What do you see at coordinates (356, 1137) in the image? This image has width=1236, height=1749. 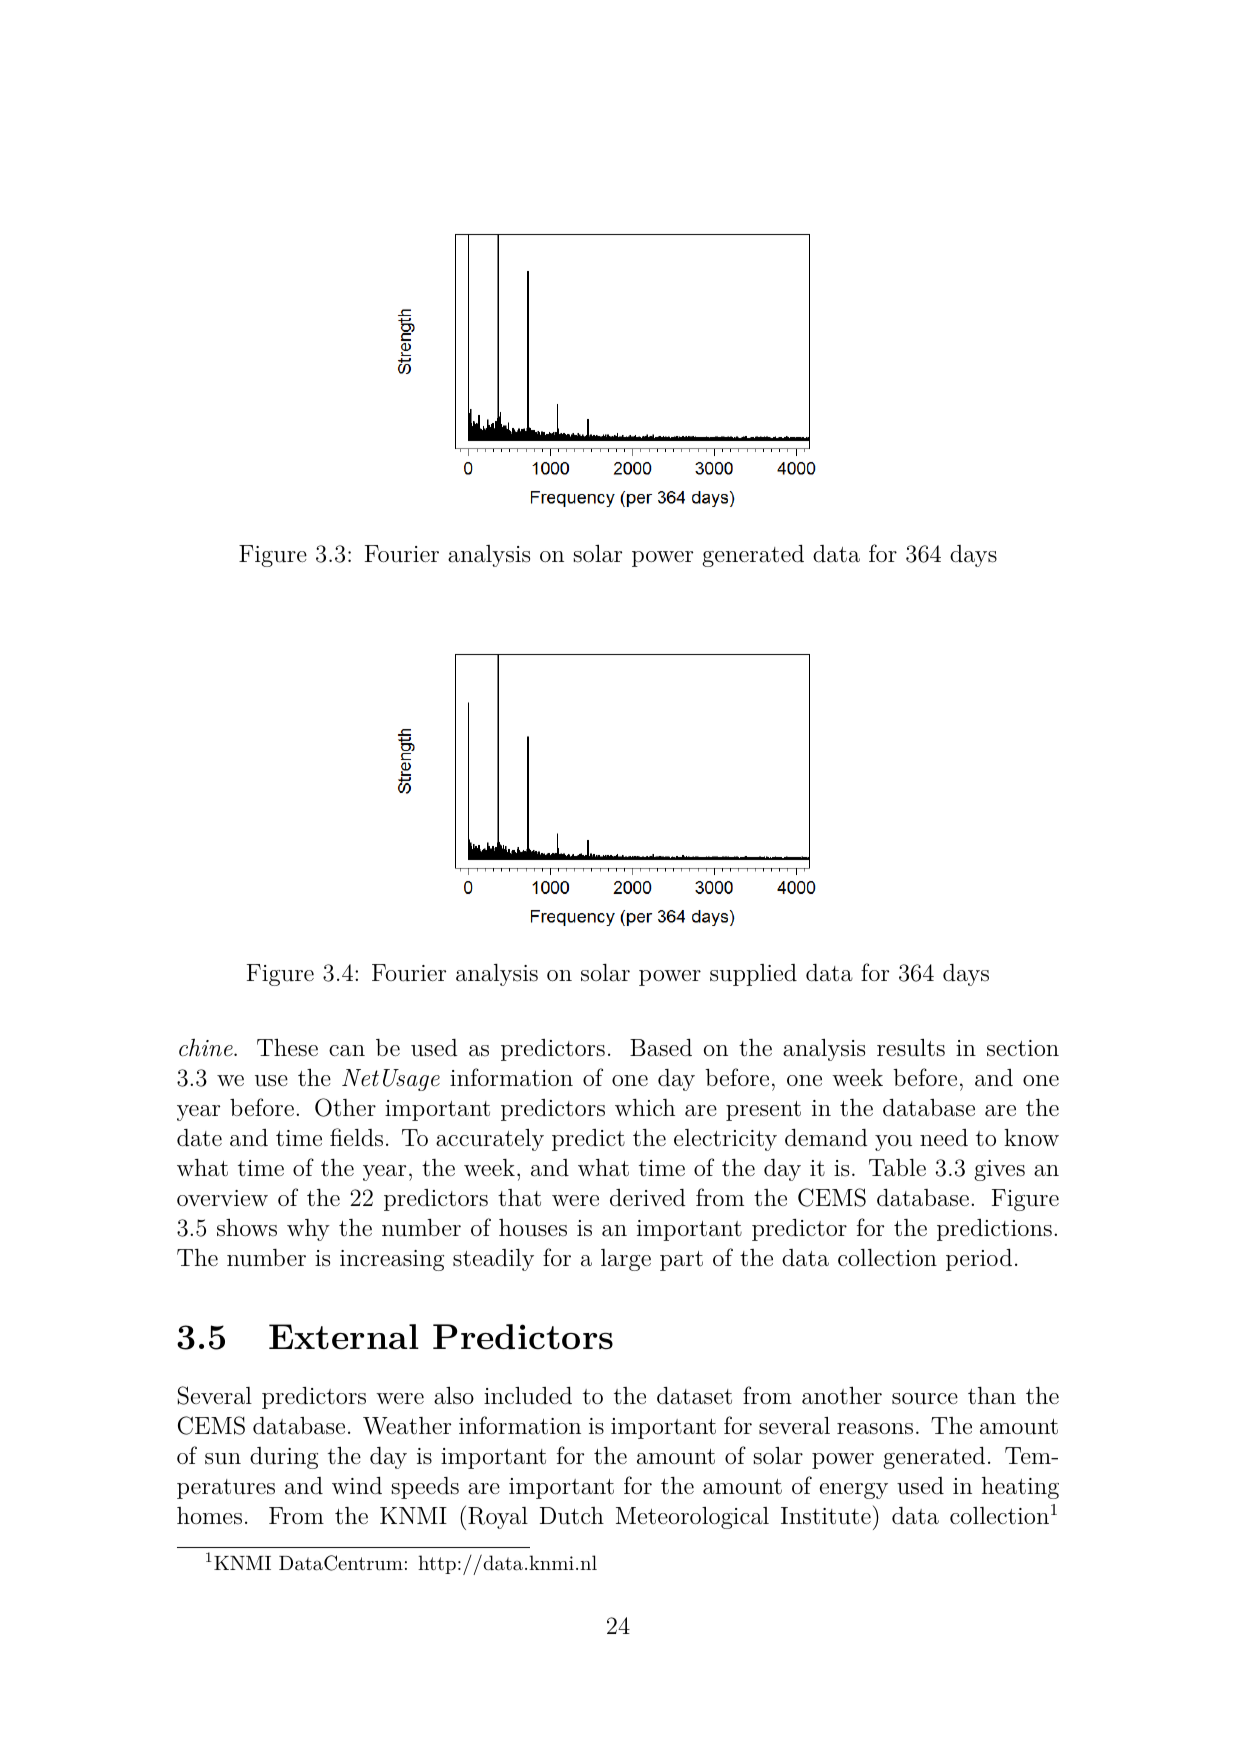 I see `fields` at bounding box center [356, 1137].
